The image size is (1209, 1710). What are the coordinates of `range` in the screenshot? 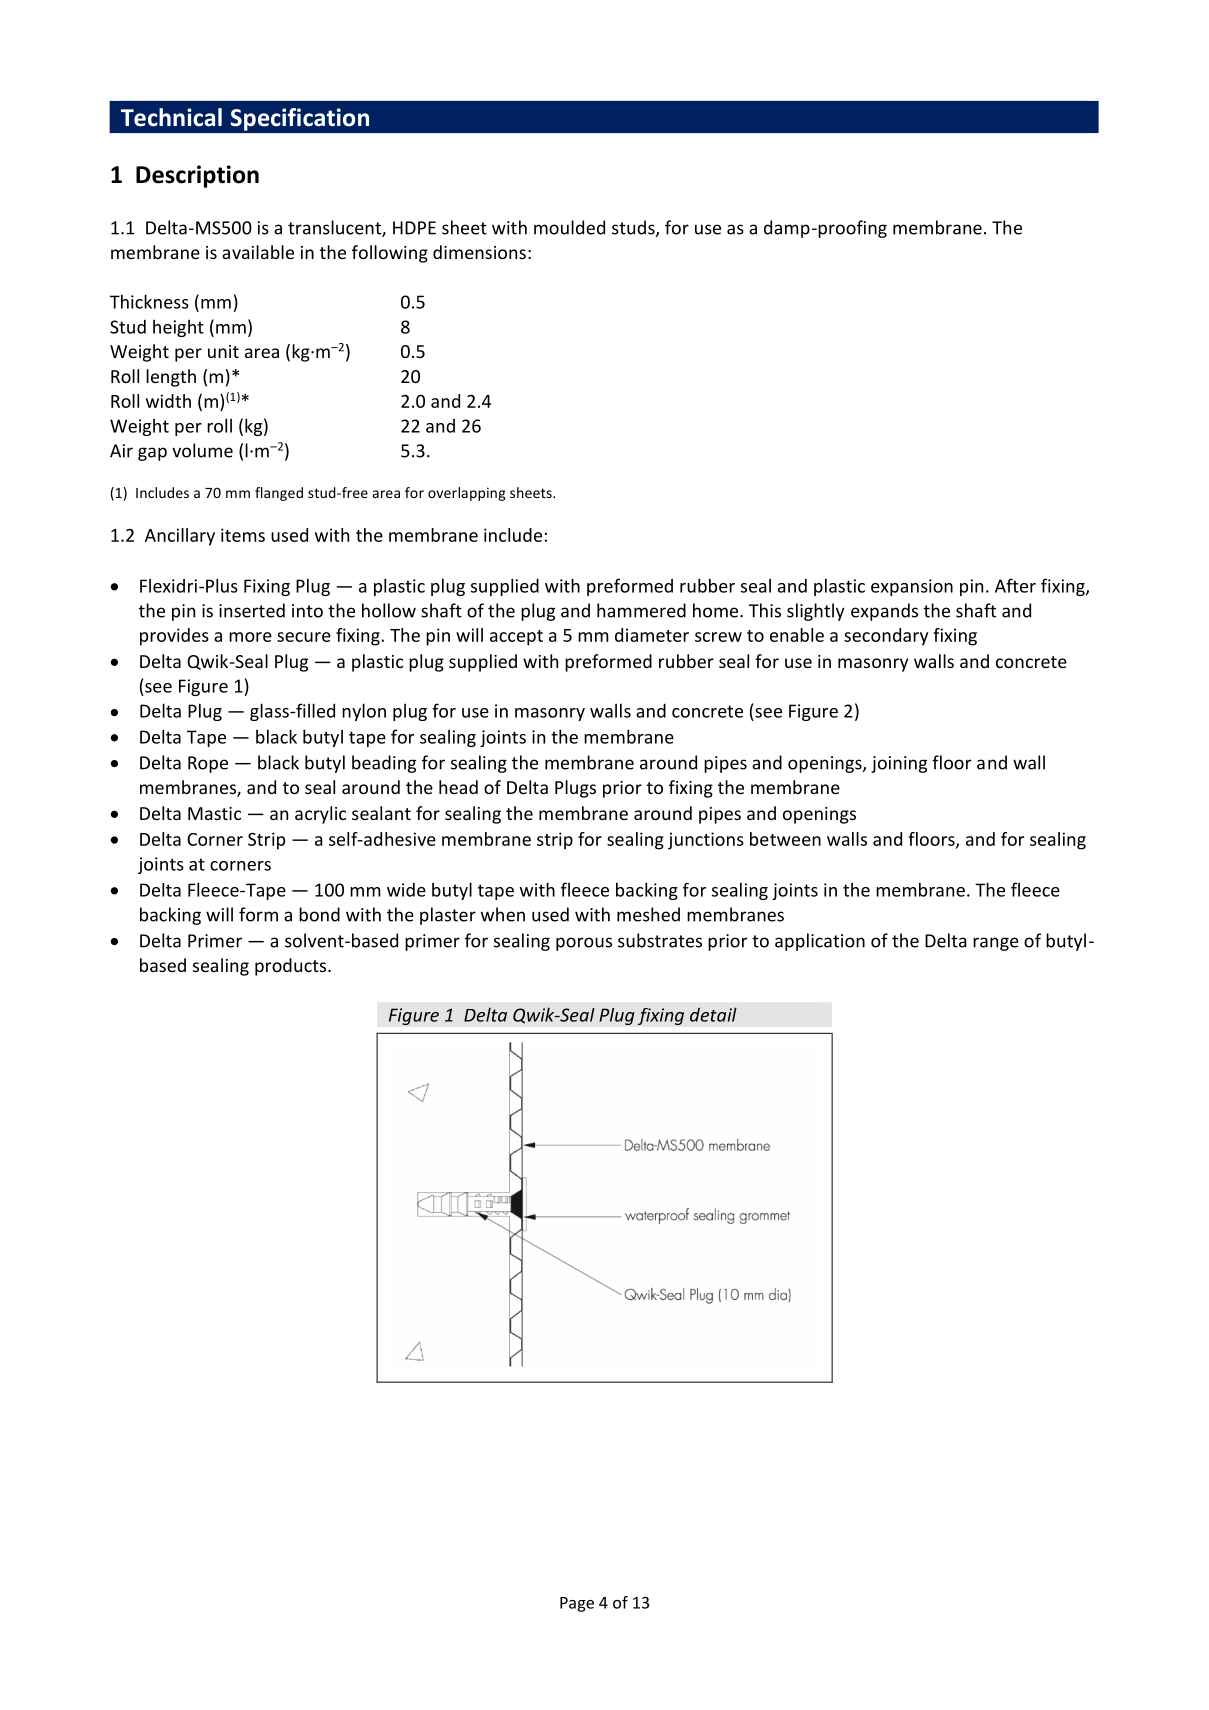 It's located at (996, 944).
